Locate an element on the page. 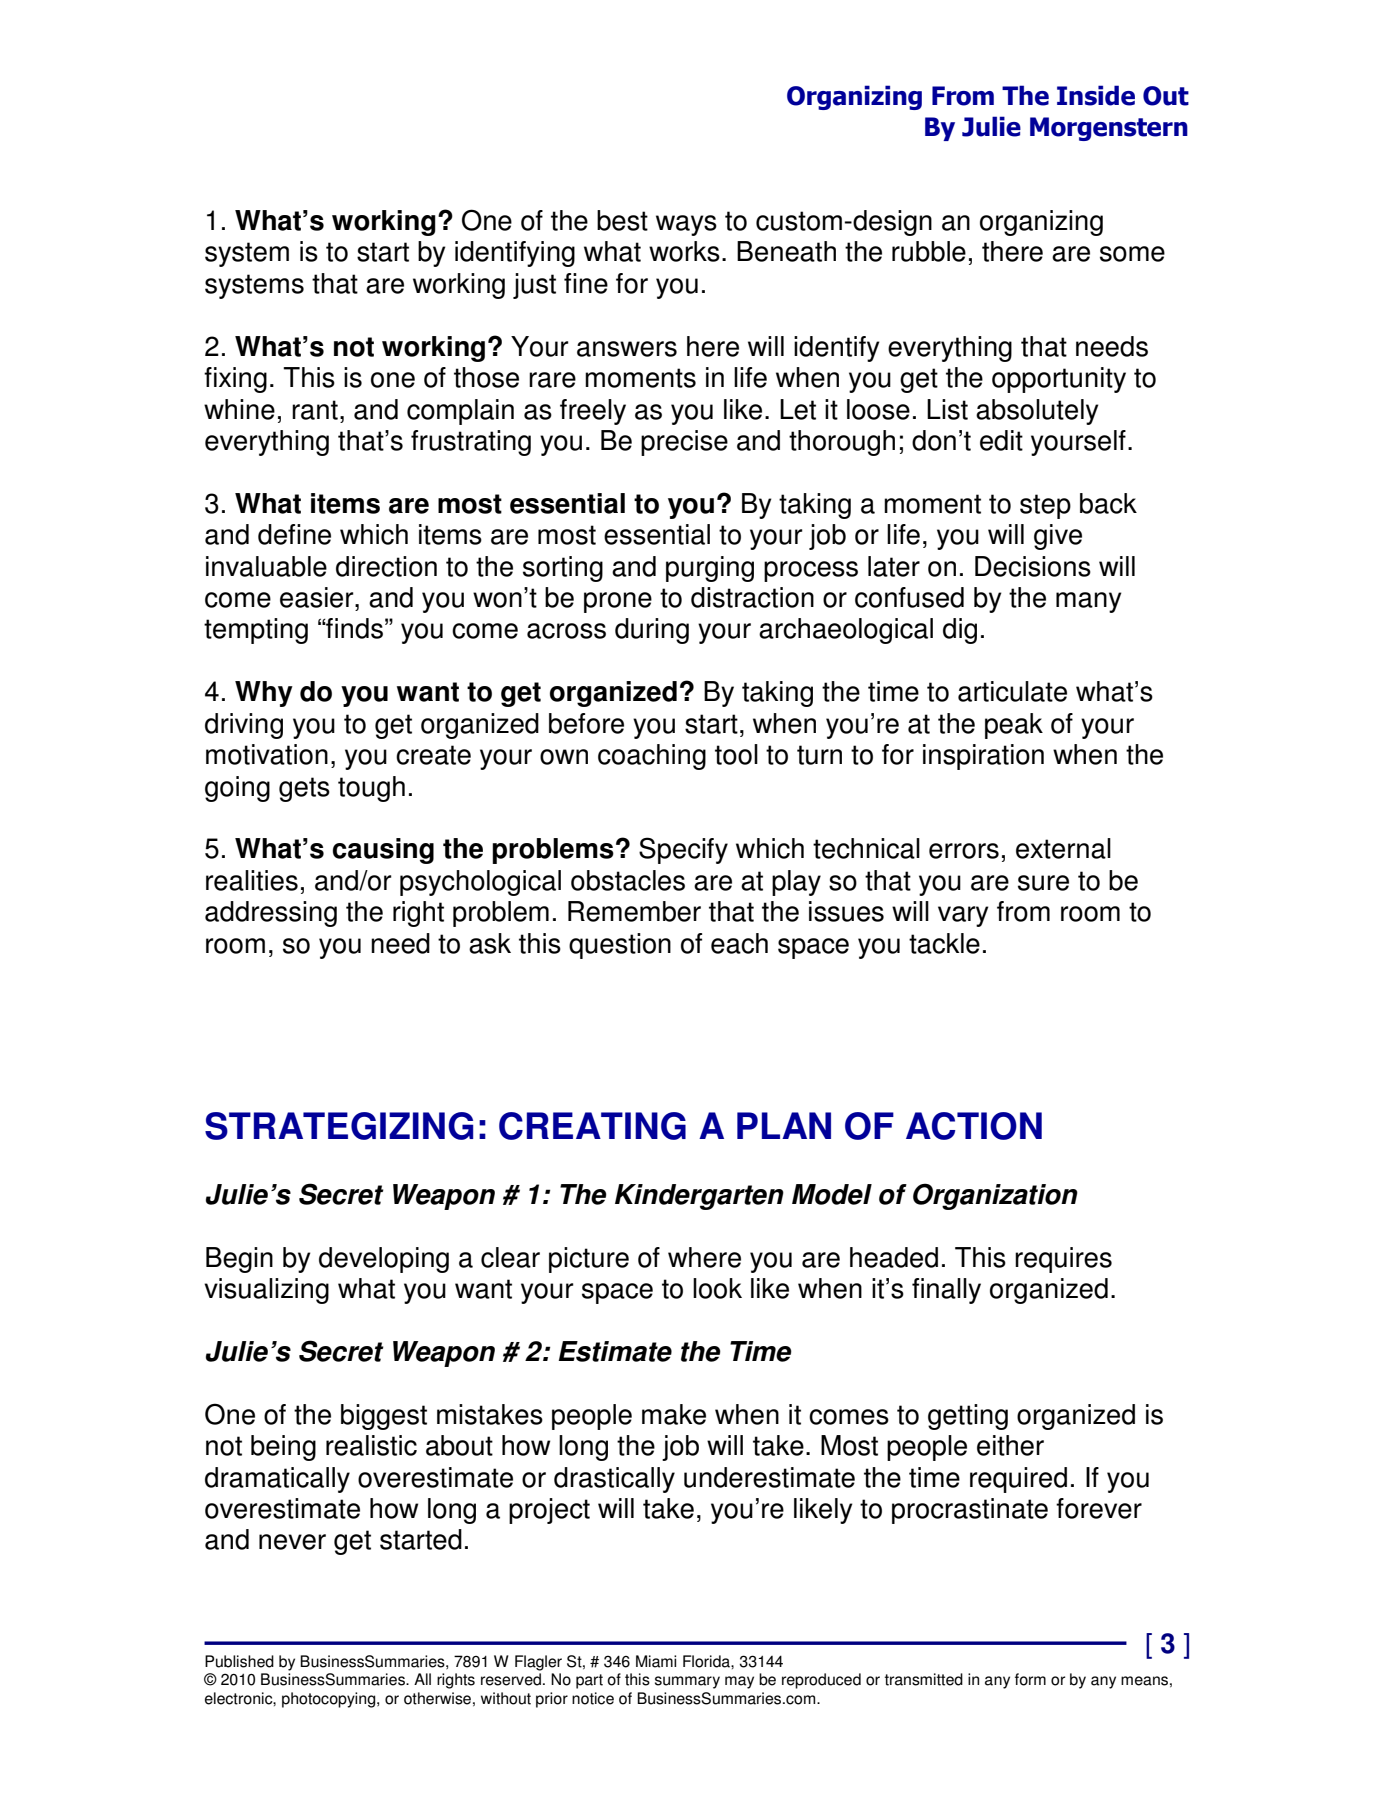 The image size is (1393, 1803). Morgenstern is located at coordinates (1109, 129).
